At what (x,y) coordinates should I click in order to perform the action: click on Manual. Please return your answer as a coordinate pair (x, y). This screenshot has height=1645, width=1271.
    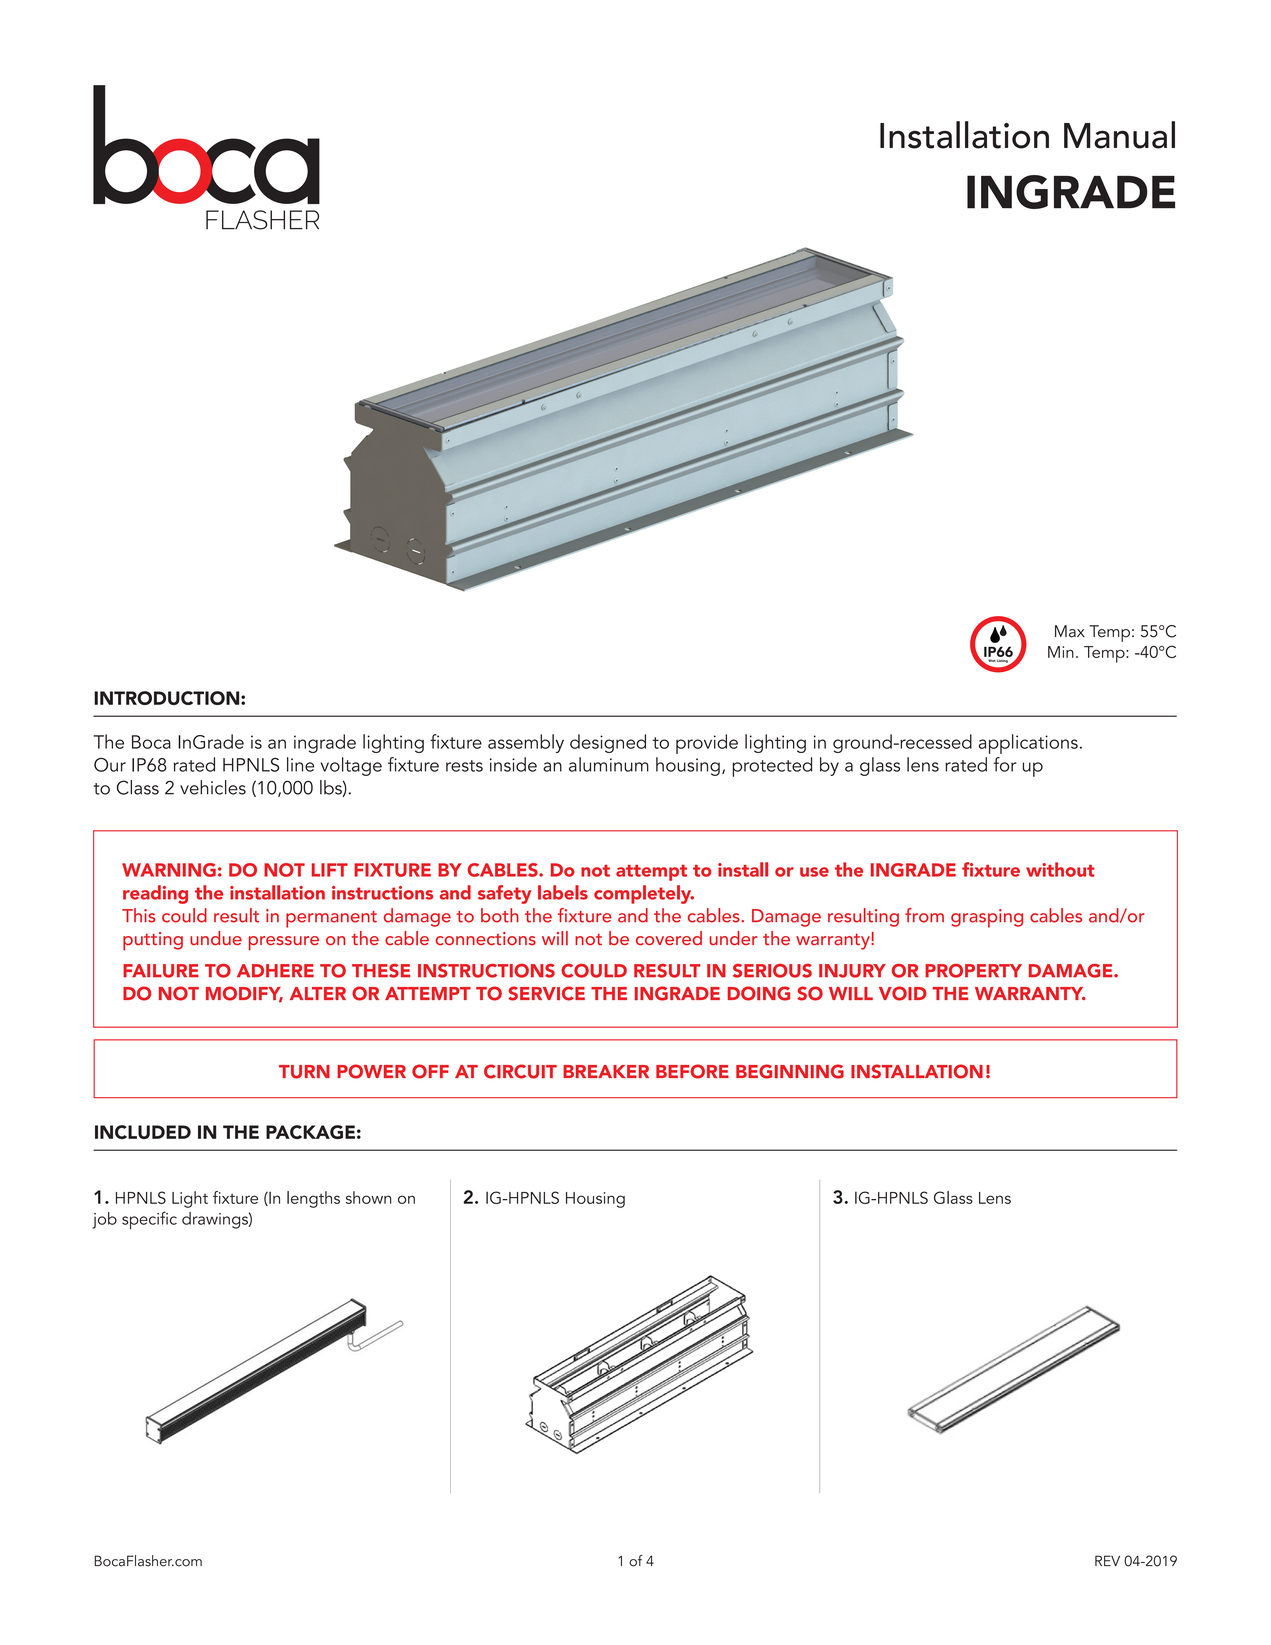
    Looking at the image, I should click on (1119, 135).
